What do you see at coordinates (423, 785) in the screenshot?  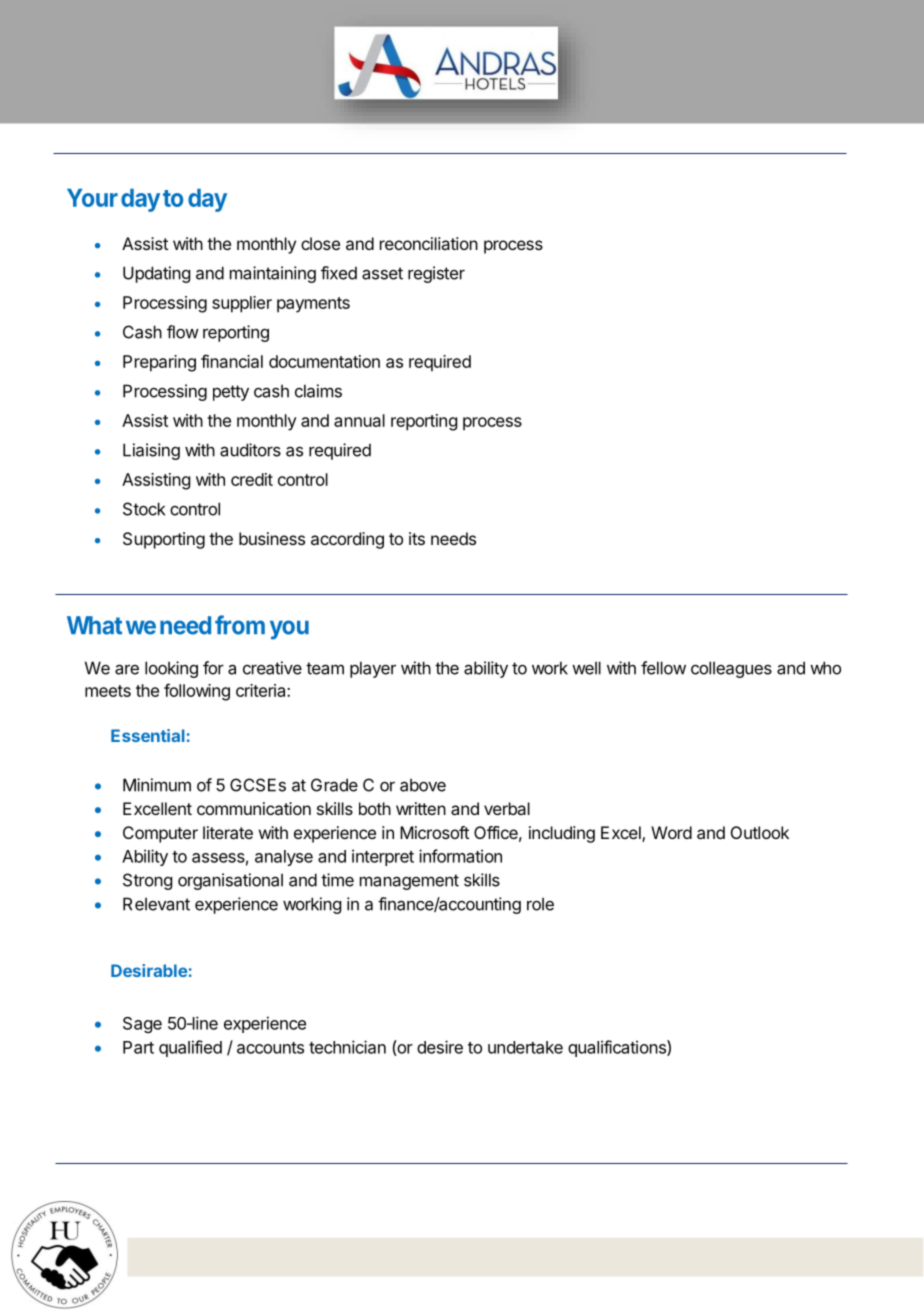 I see `above` at bounding box center [423, 785].
